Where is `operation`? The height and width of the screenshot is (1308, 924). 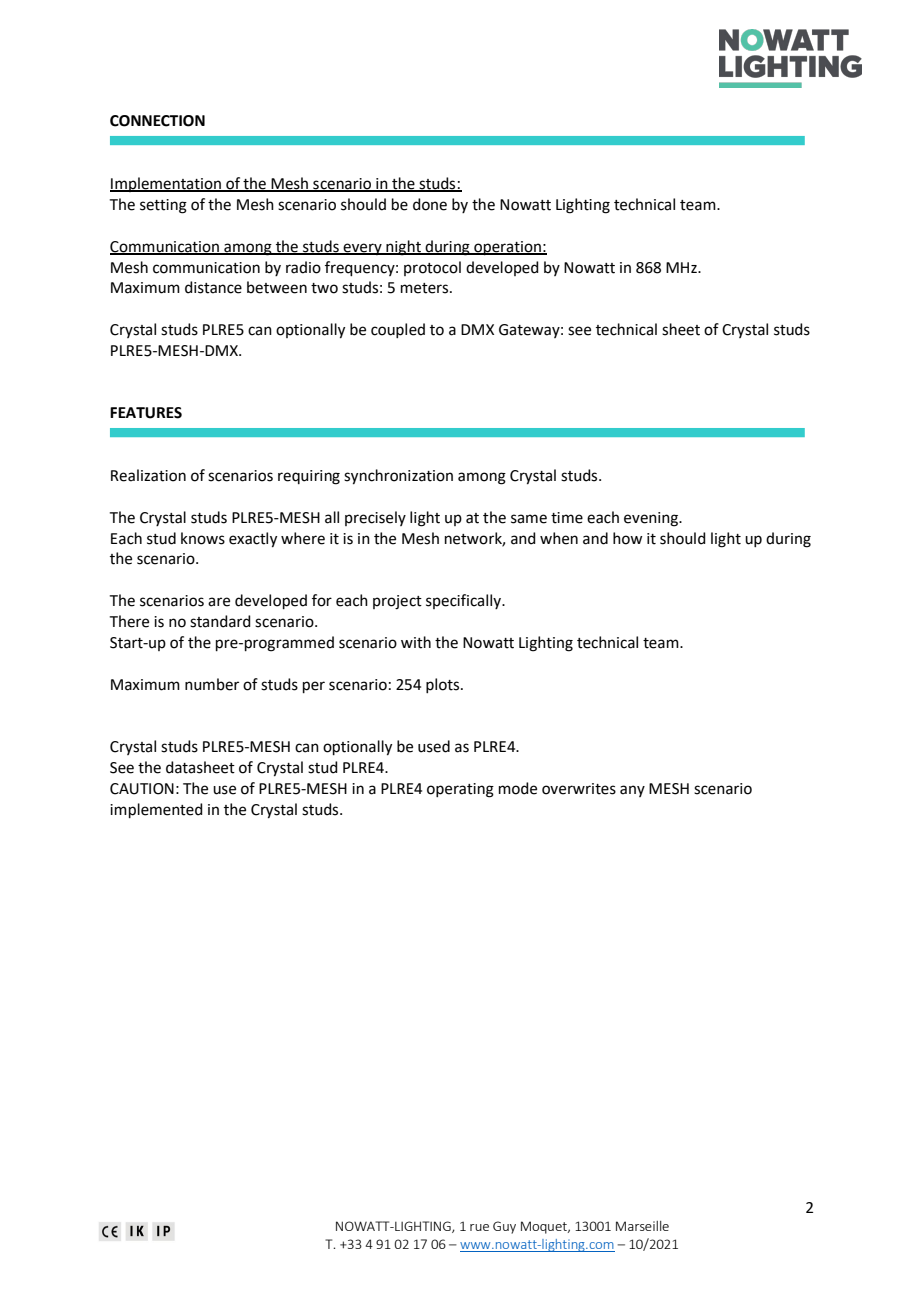
operation is located at coordinates (507, 248).
